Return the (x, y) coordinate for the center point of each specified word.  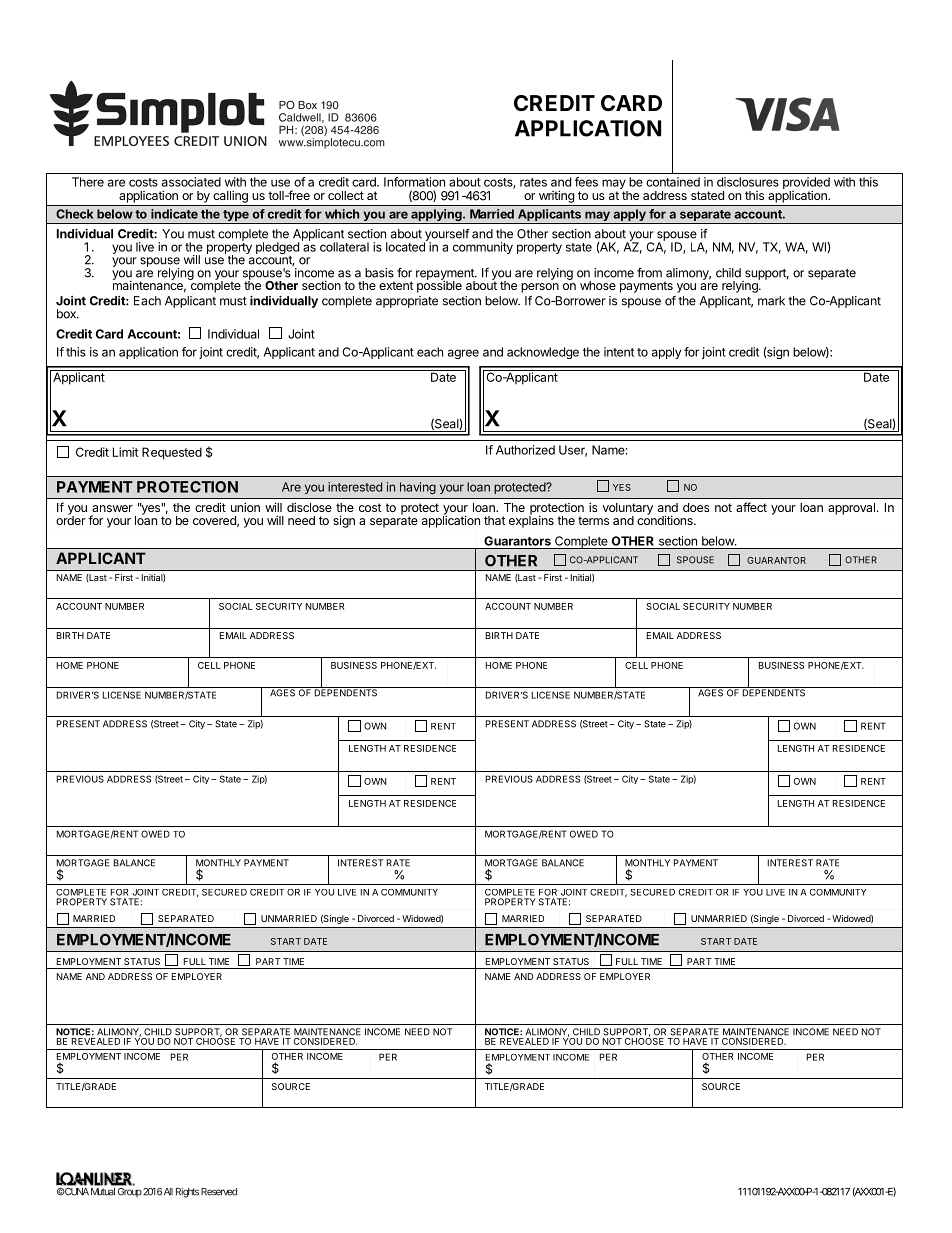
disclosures (748, 182)
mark (771, 301)
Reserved (219, 1192)
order (71, 519)
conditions (666, 519)
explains (531, 521)
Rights (187, 1193)
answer (112, 508)
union (245, 507)
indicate (174, 214)
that (495, 520)
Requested (172, 453)
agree (463, 354)
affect (751, 507)
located (406, 246)
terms (593, 520)
